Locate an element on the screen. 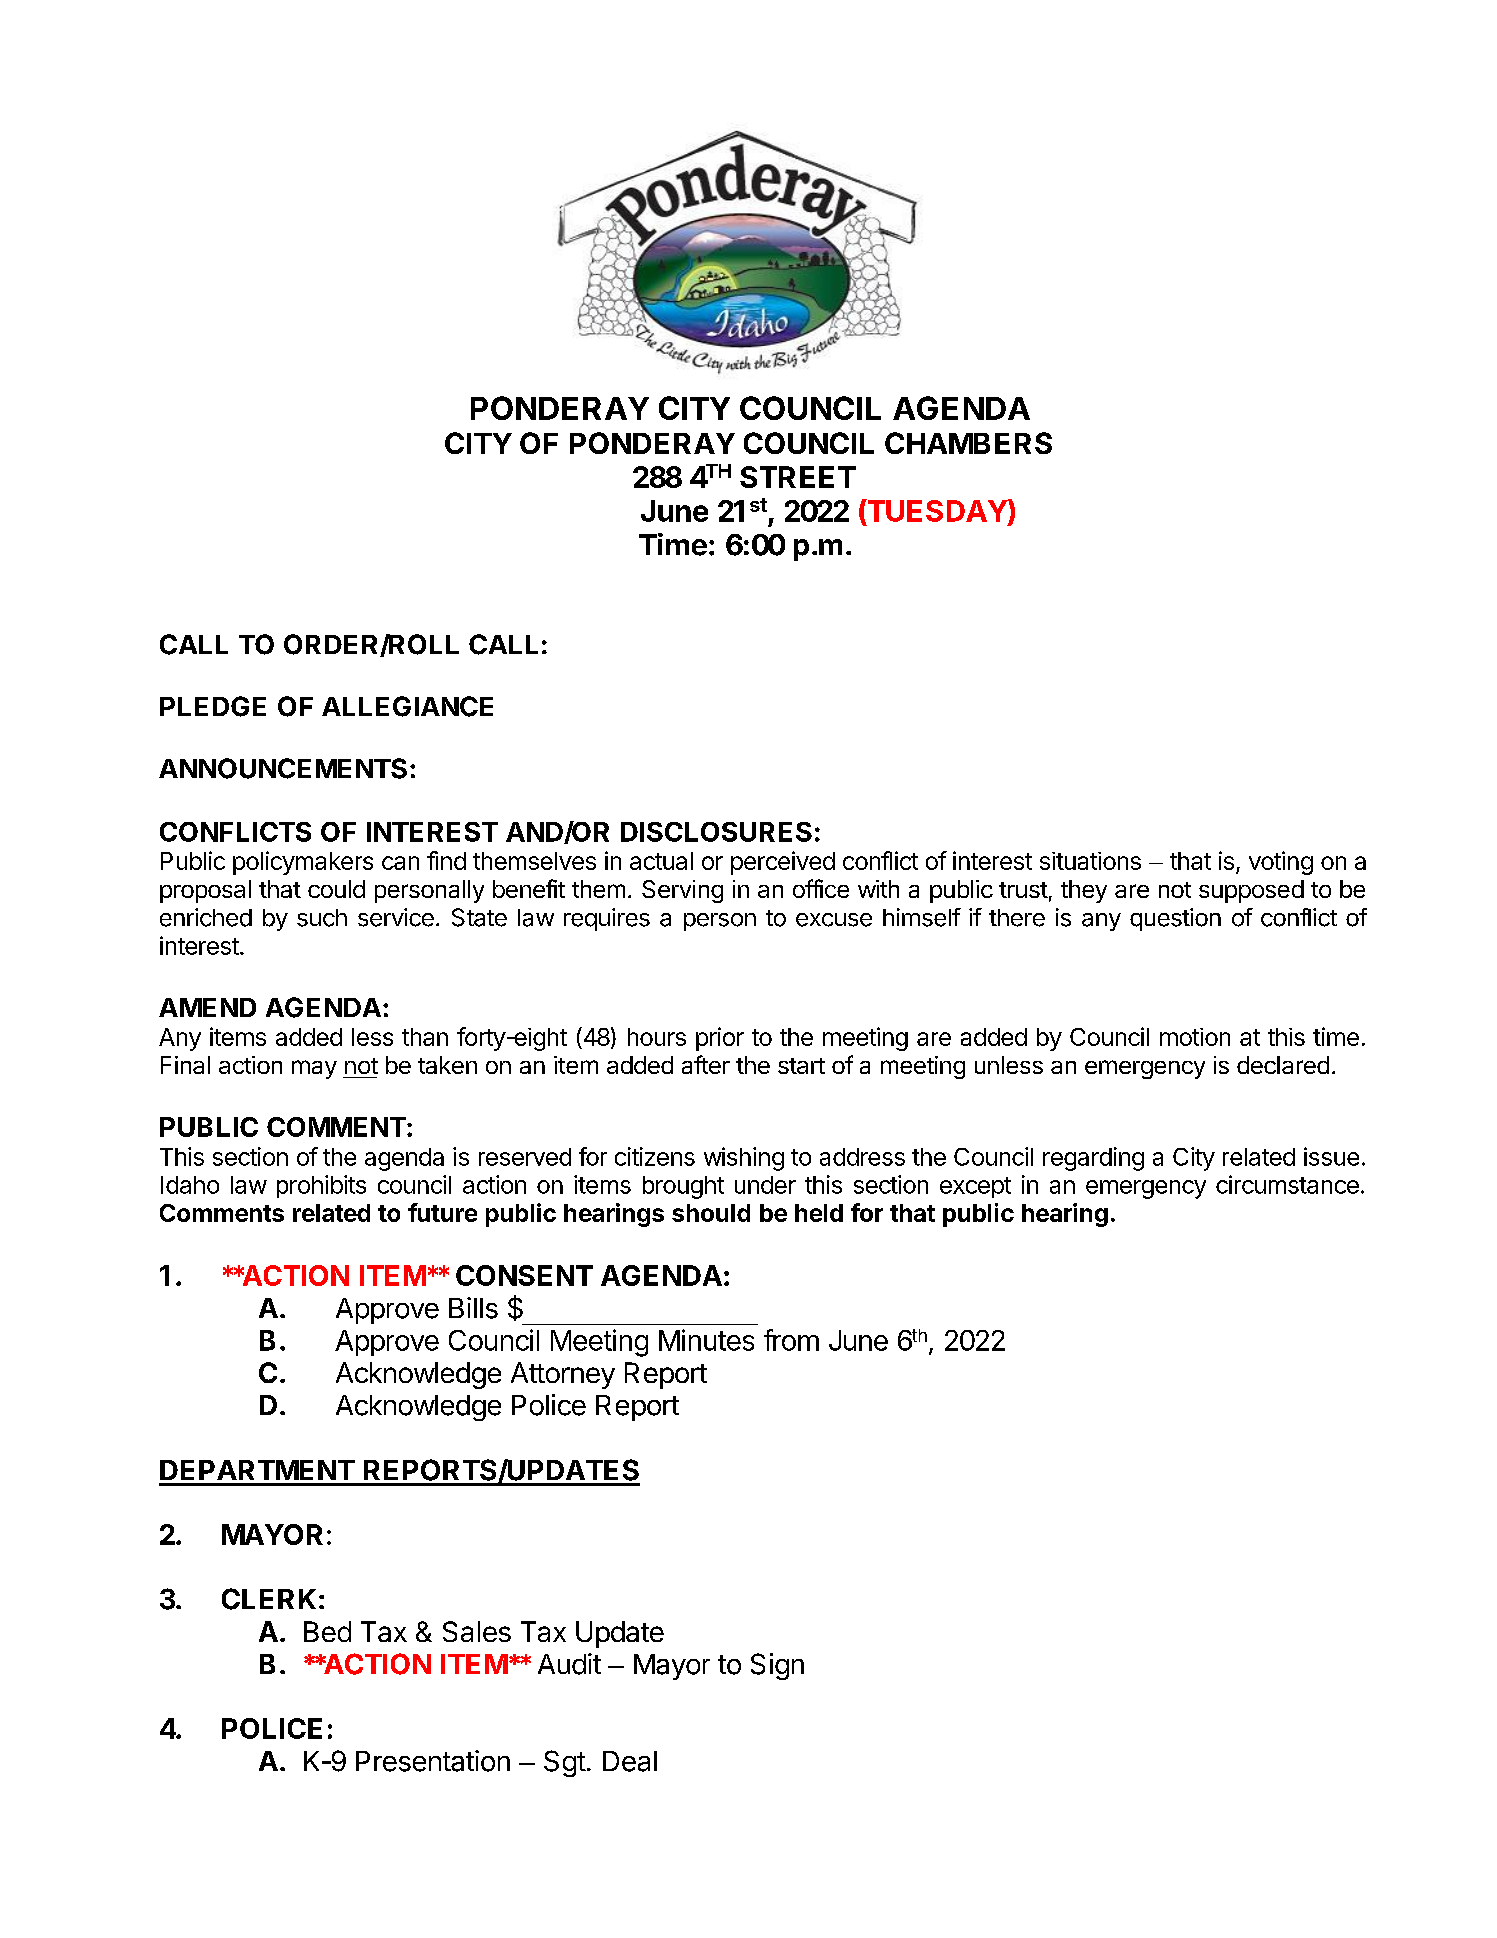 The width and height of the screenshot is (1497, 1938). Deal is located at coordinates (630, 1761).
